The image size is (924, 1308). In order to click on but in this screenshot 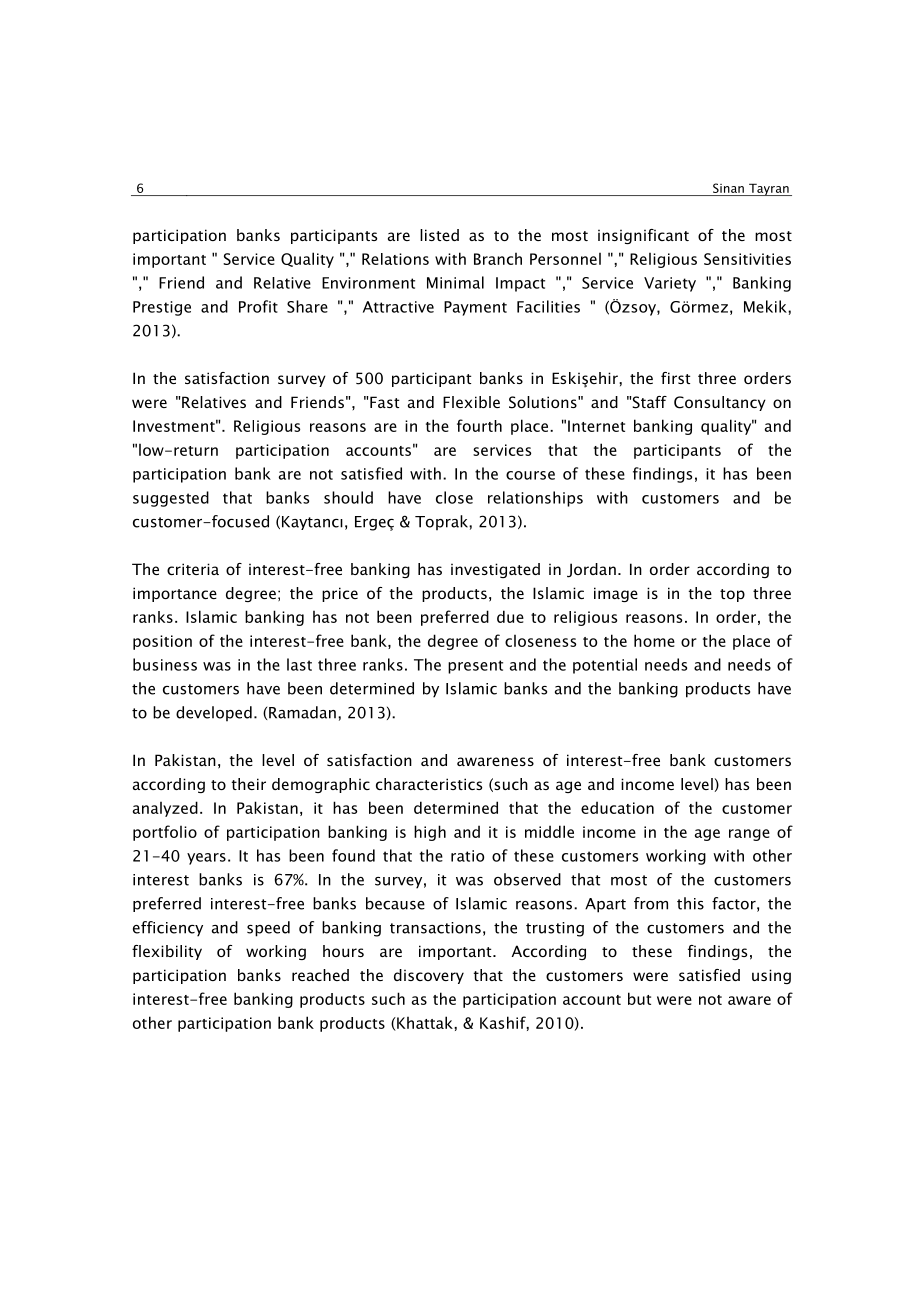, I will do `click(639, 998)`.
